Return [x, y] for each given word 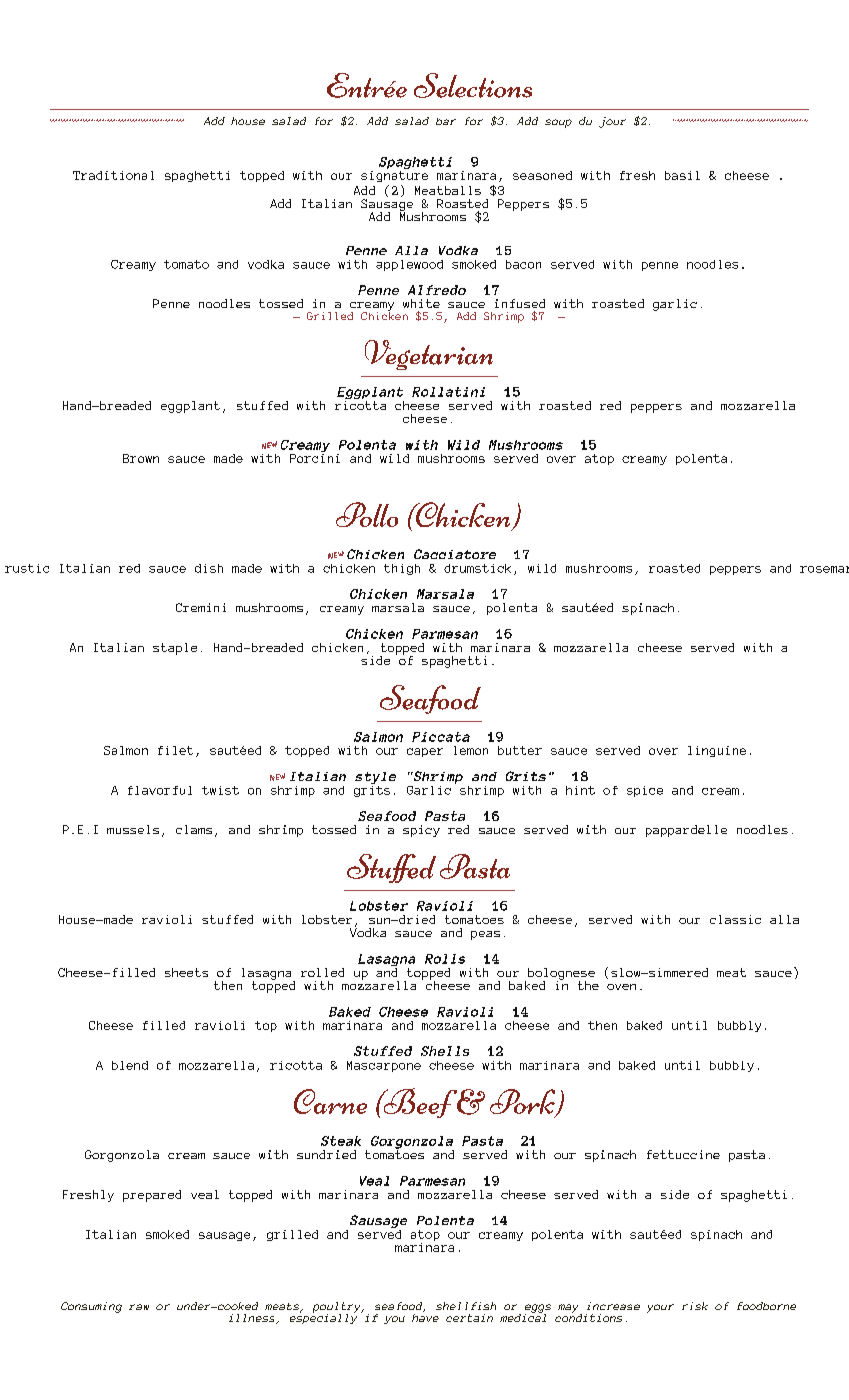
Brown [141, 458]
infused [520, 303]
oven [621, 987]
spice [645, 791]
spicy [421, 831]
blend [130, 1065]
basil [682, 175]
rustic [27, 568]
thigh [402, 569]
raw [139, 1307]
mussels [133, 829]
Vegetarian [429, 355]
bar [446, 121]
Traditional [113, 175]
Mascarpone [384, 1066]
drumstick [477, 568]
